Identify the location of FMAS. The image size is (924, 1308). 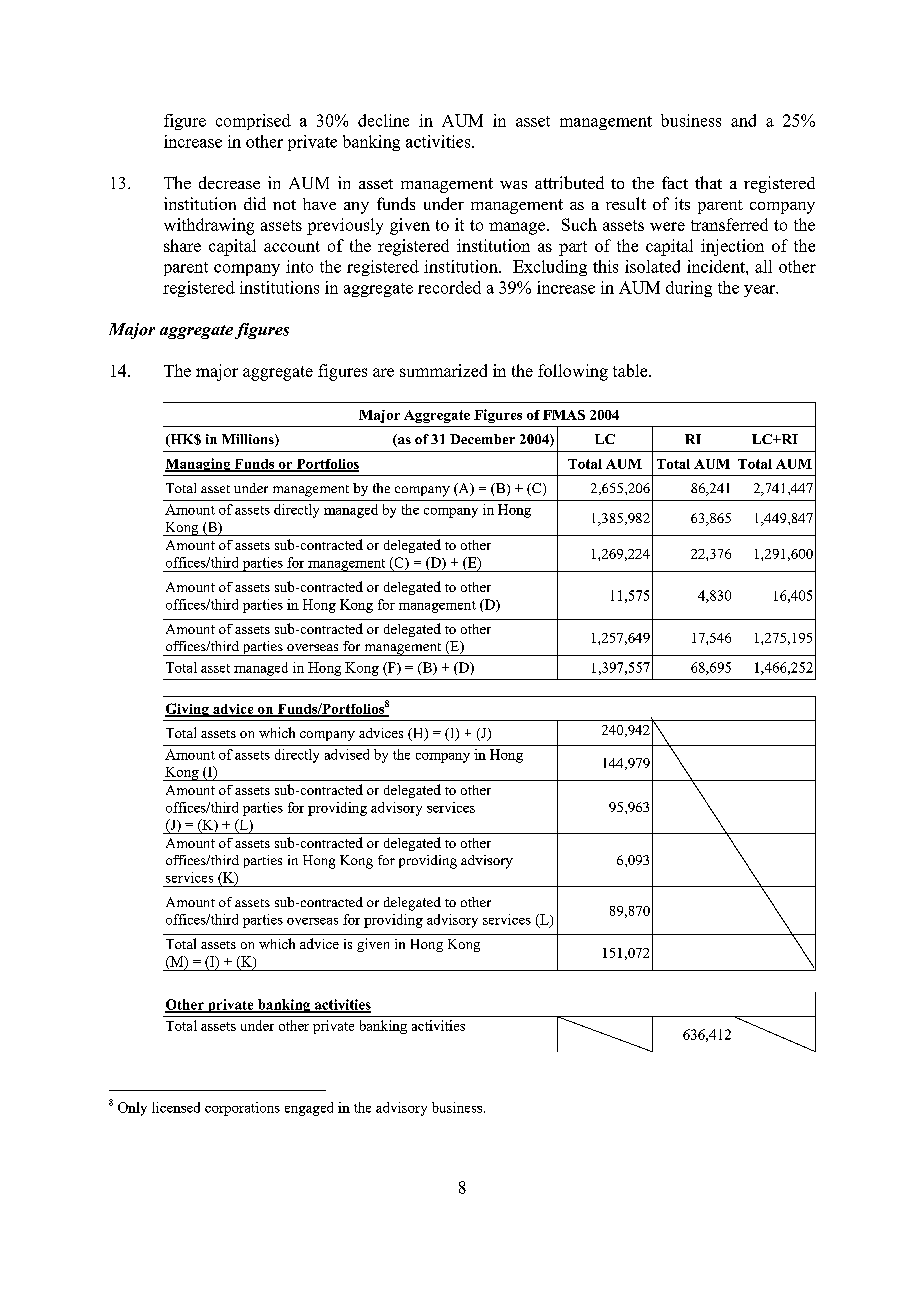
(564, 415).
